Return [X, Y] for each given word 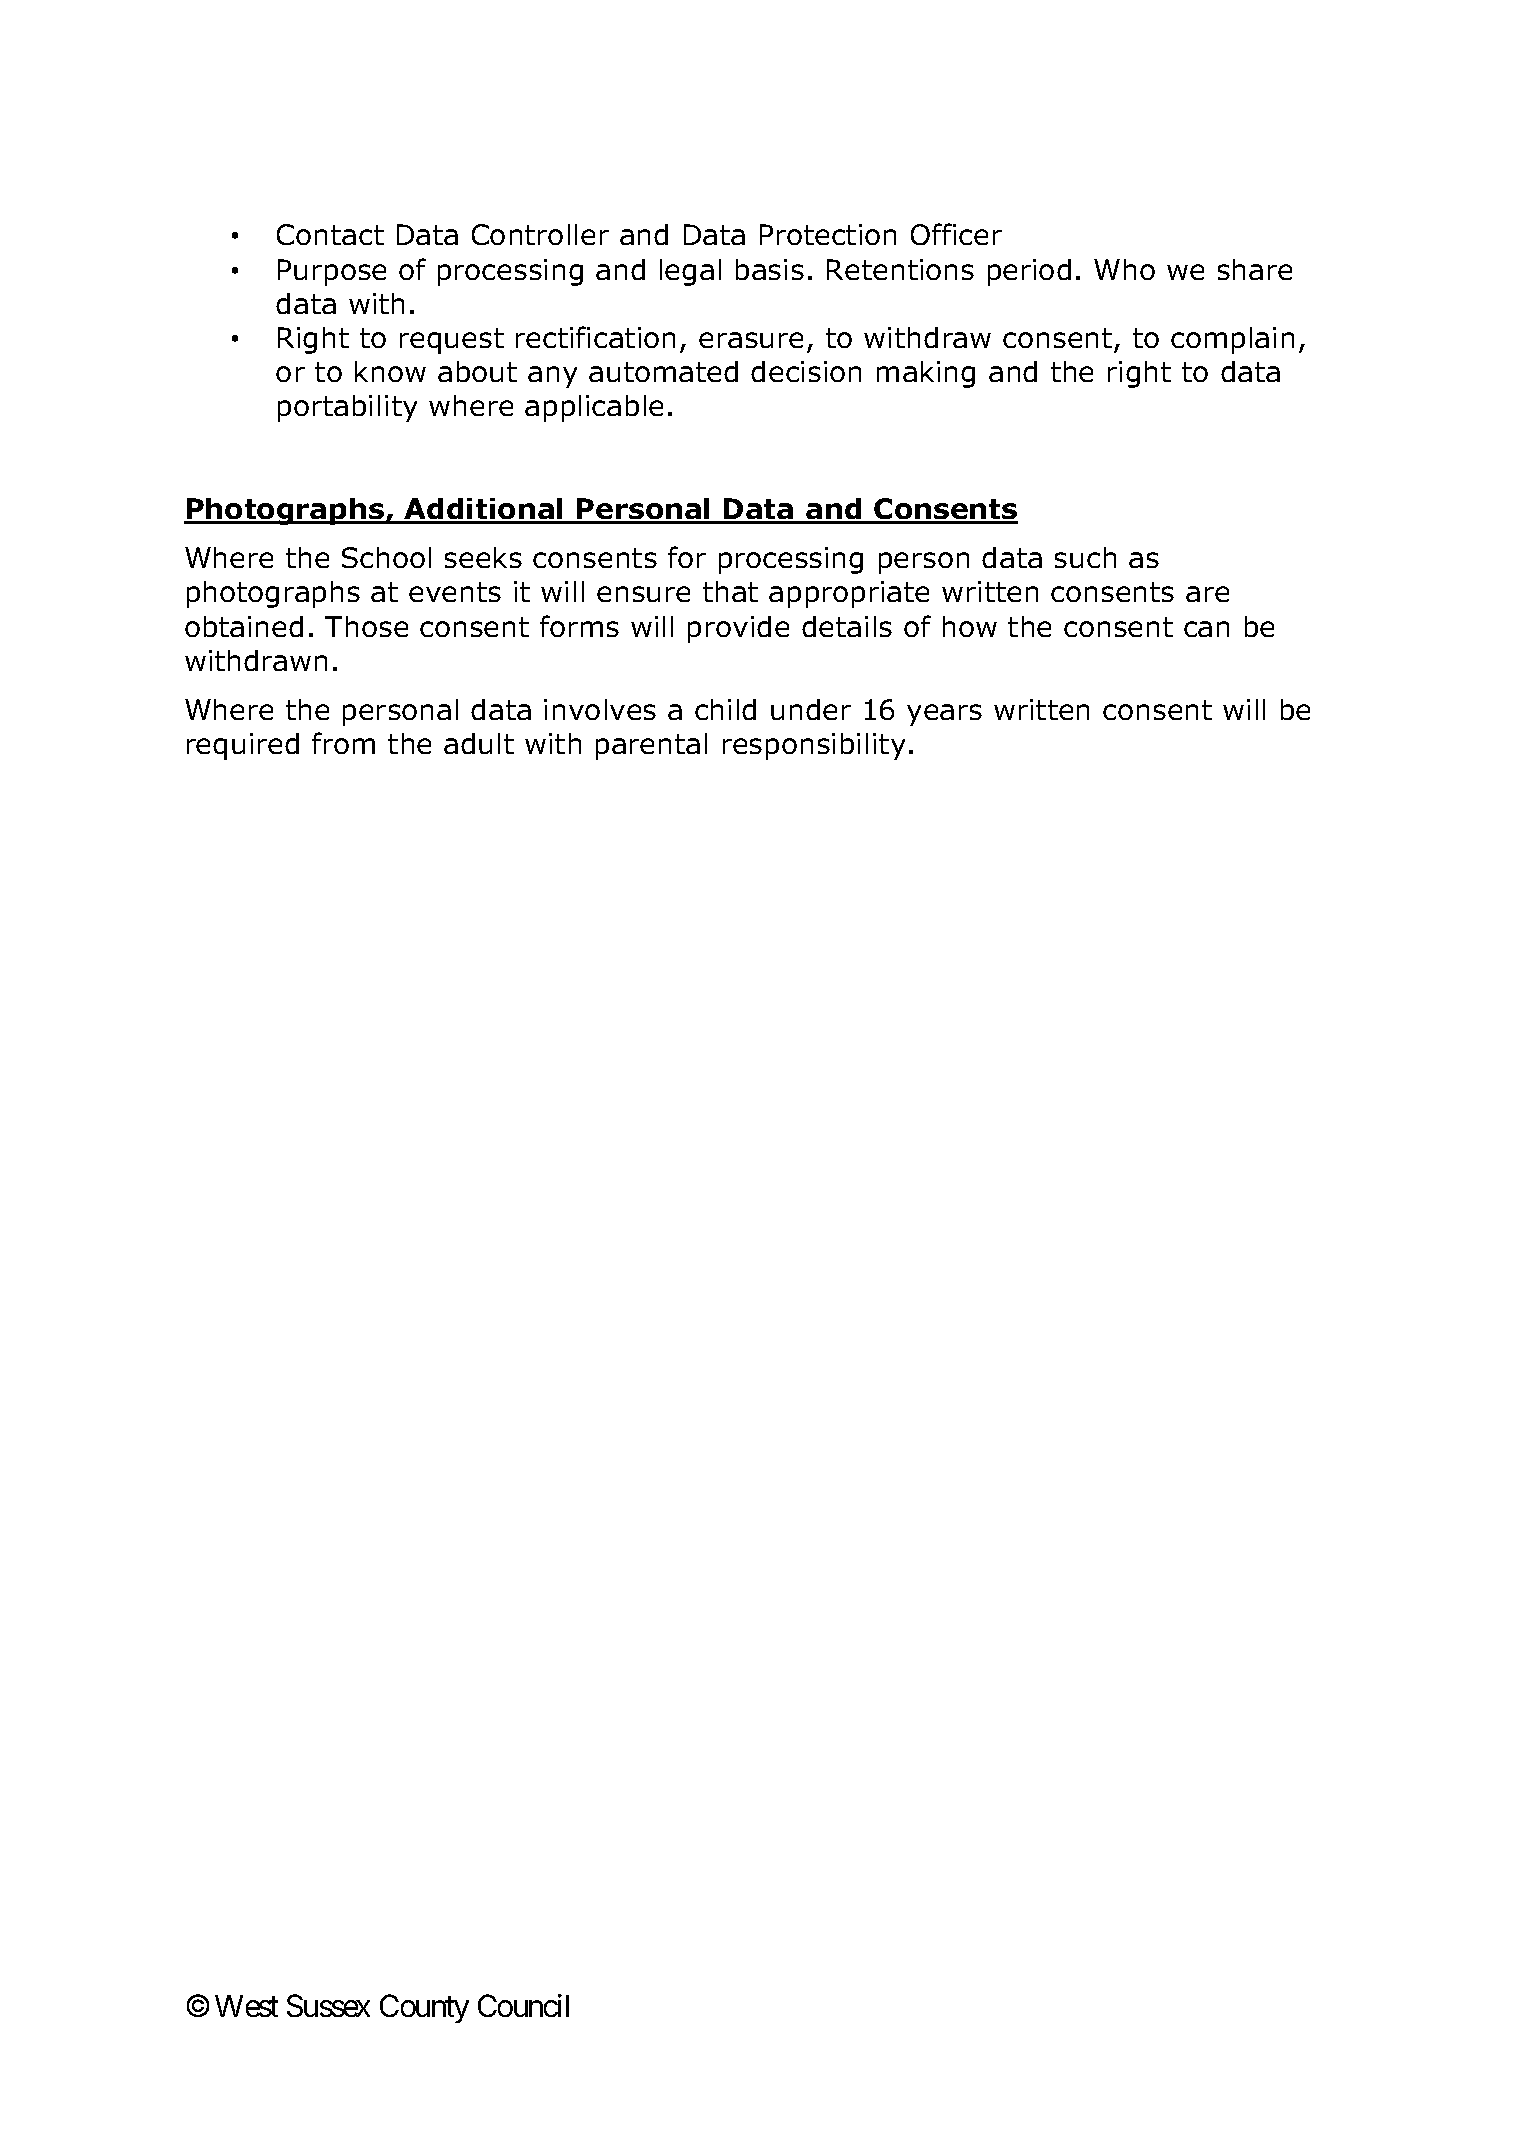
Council [523, 2005]
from [343, 743]
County [424, 2009]
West [246, 2006]
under [811, 709]
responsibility [814, 746]
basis [770, 269]
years [944, 715]
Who [1124, 269]
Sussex [328, 2006]
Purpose [332, 272]
